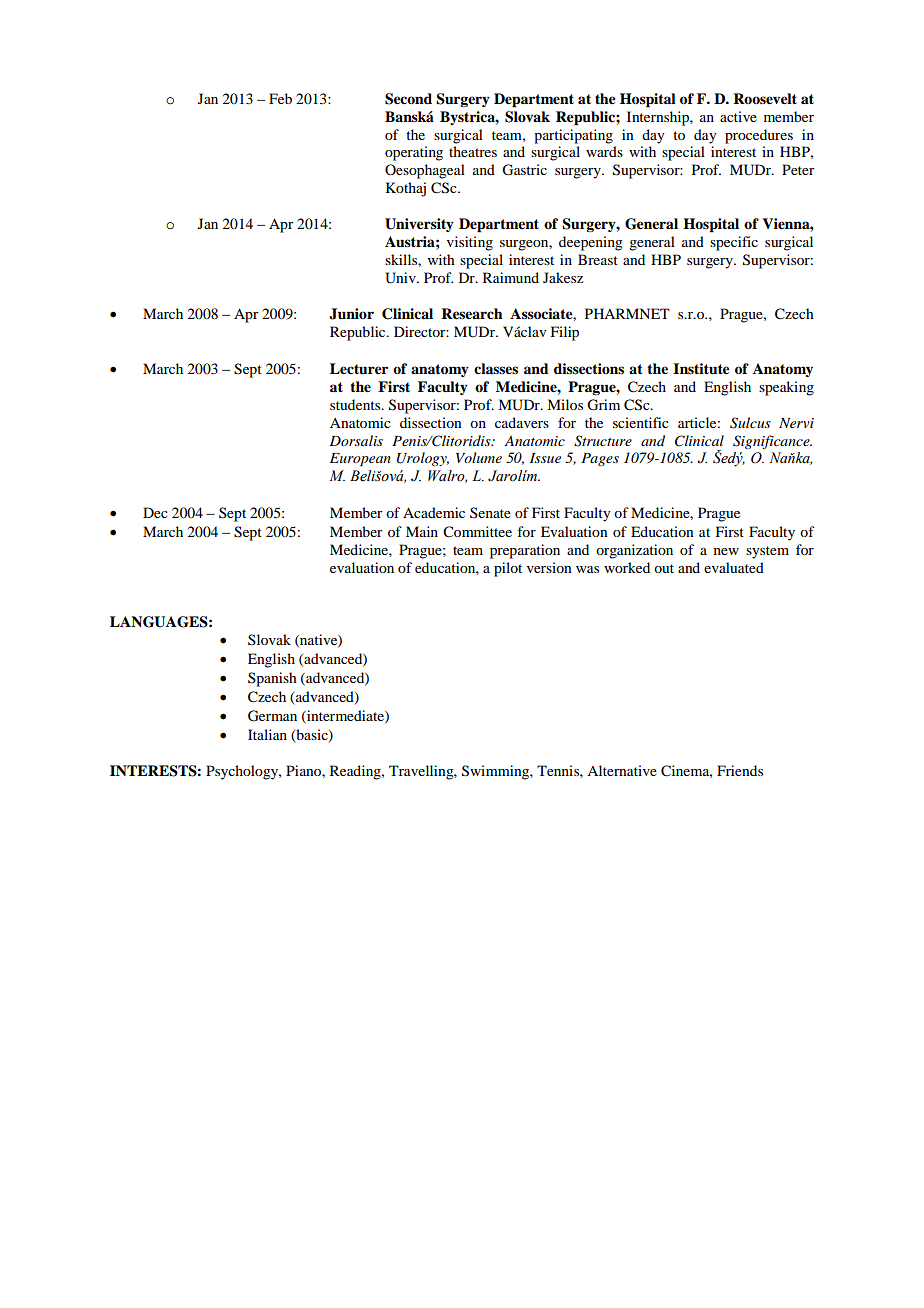 This screenshot has width=924, height=1308. Describe the element at coordinates (272, 716) in the screenshot. I see `German` at that location.
